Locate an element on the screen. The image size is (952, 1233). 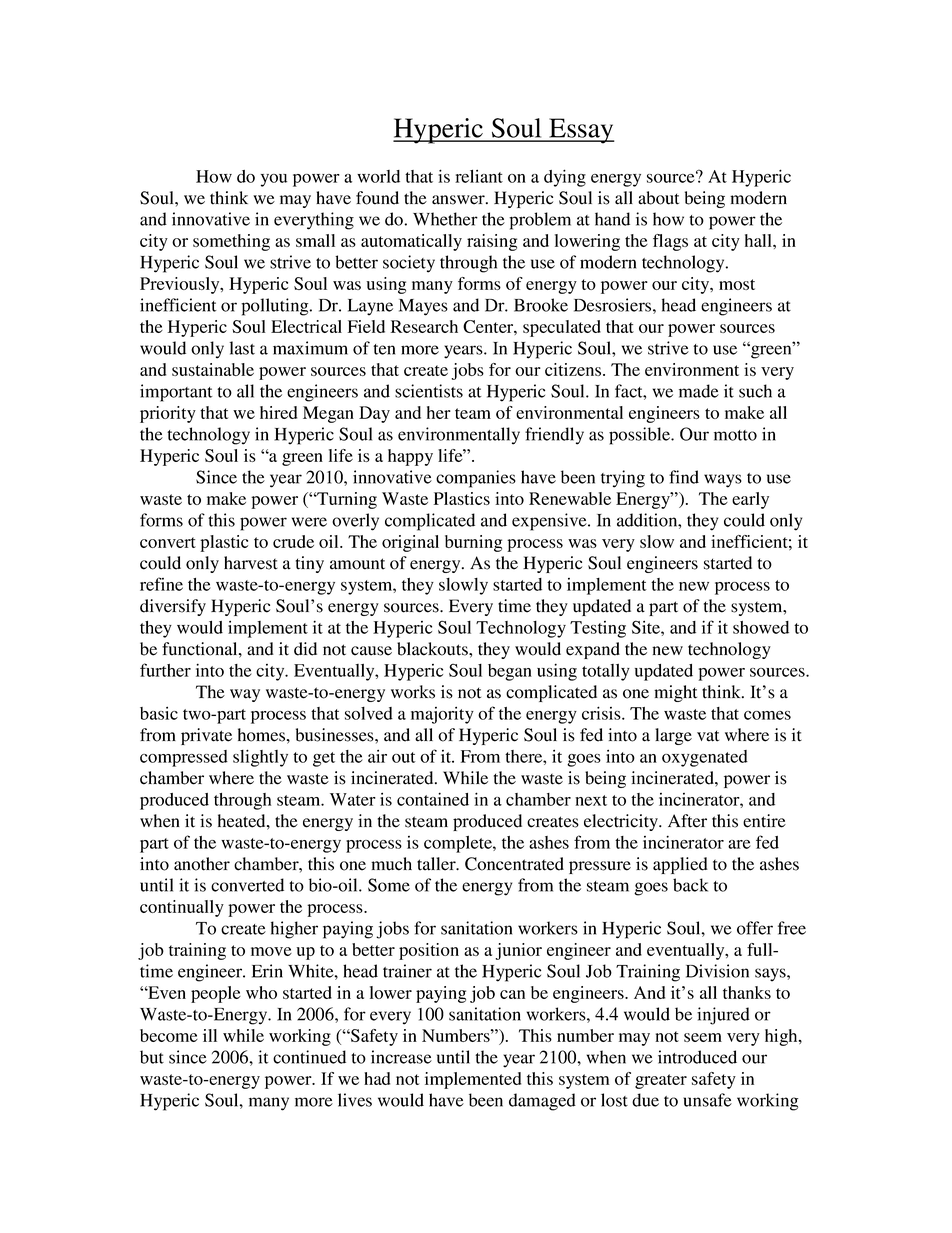
reliant is located at coordinates (479, 176).
